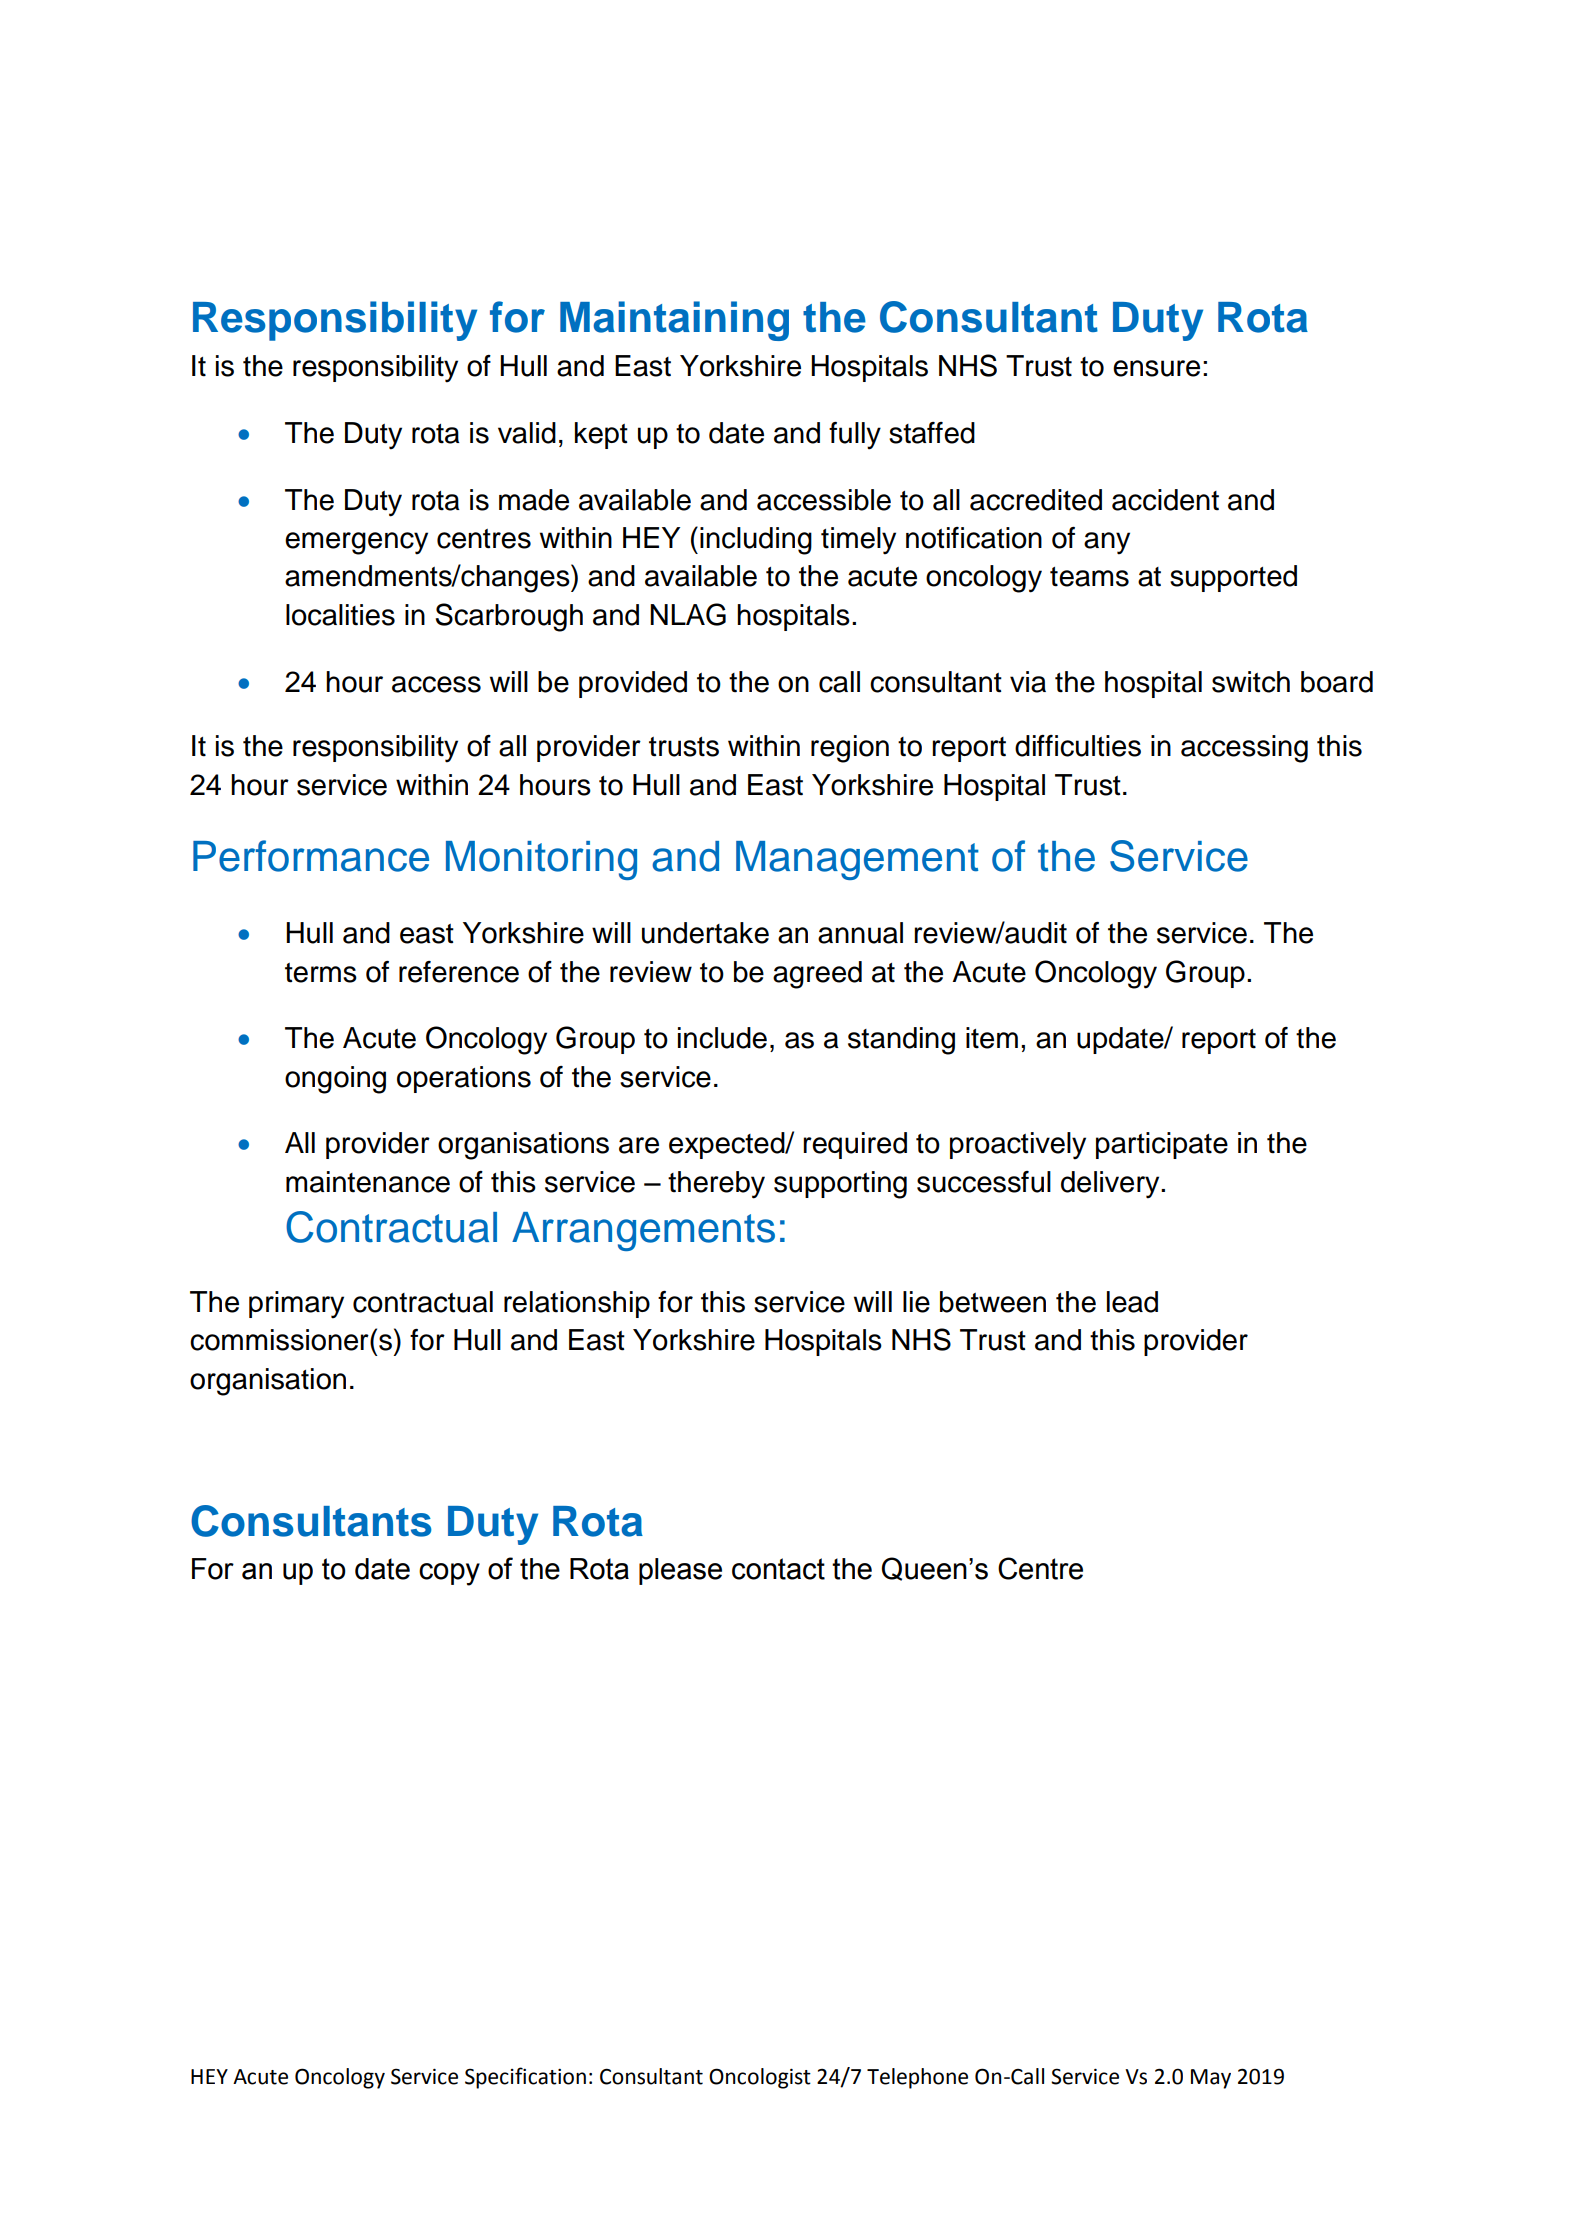 This page has width=1569, height=2219. What do you see at coordinates (1156, 368) in the page?
I see `ensure` at bounding box center [1156, 368].
